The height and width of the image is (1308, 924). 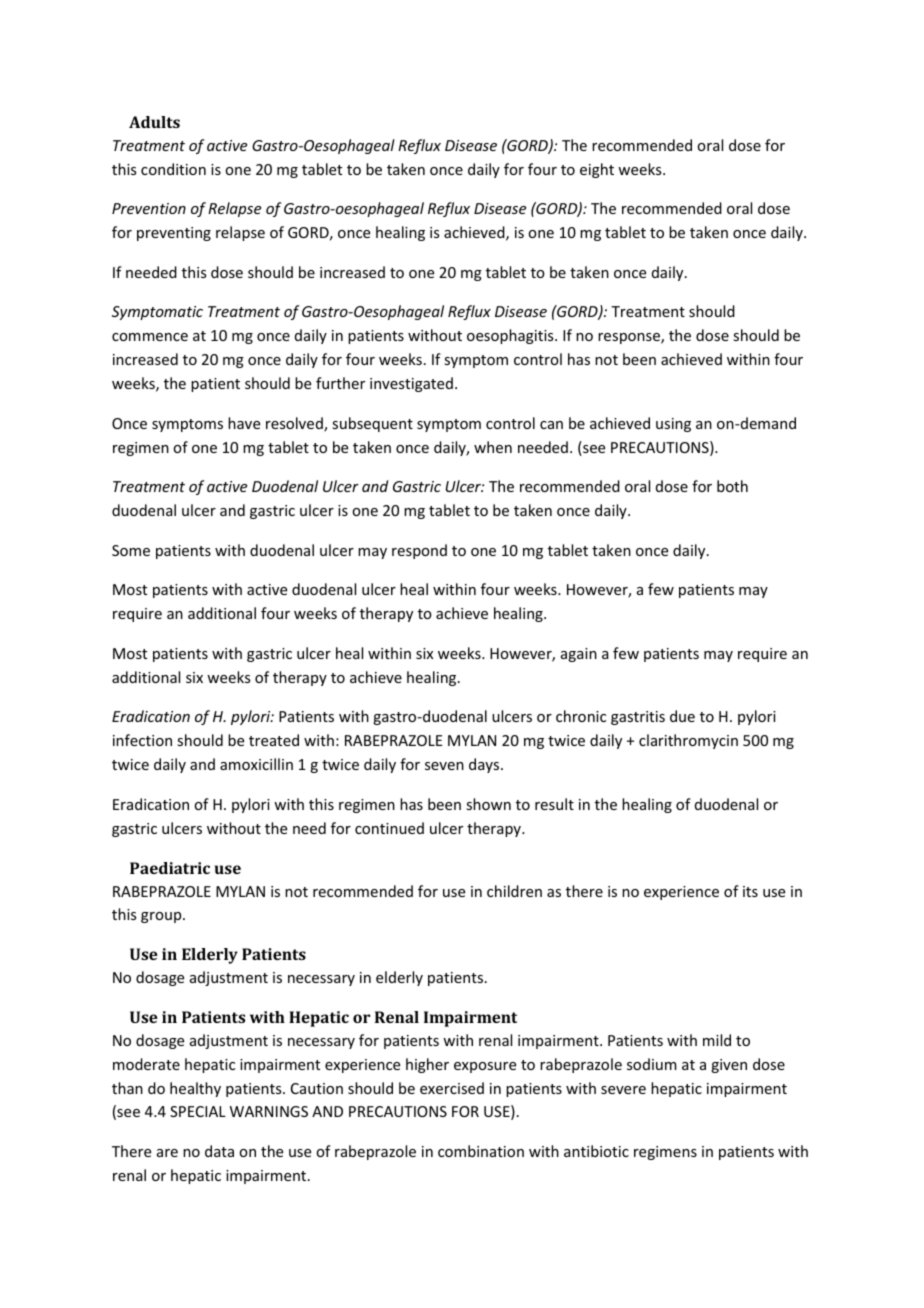 What do you see at coordinates (419, 551) in the image?
I see `respond` at bounding box center [419, 551].
